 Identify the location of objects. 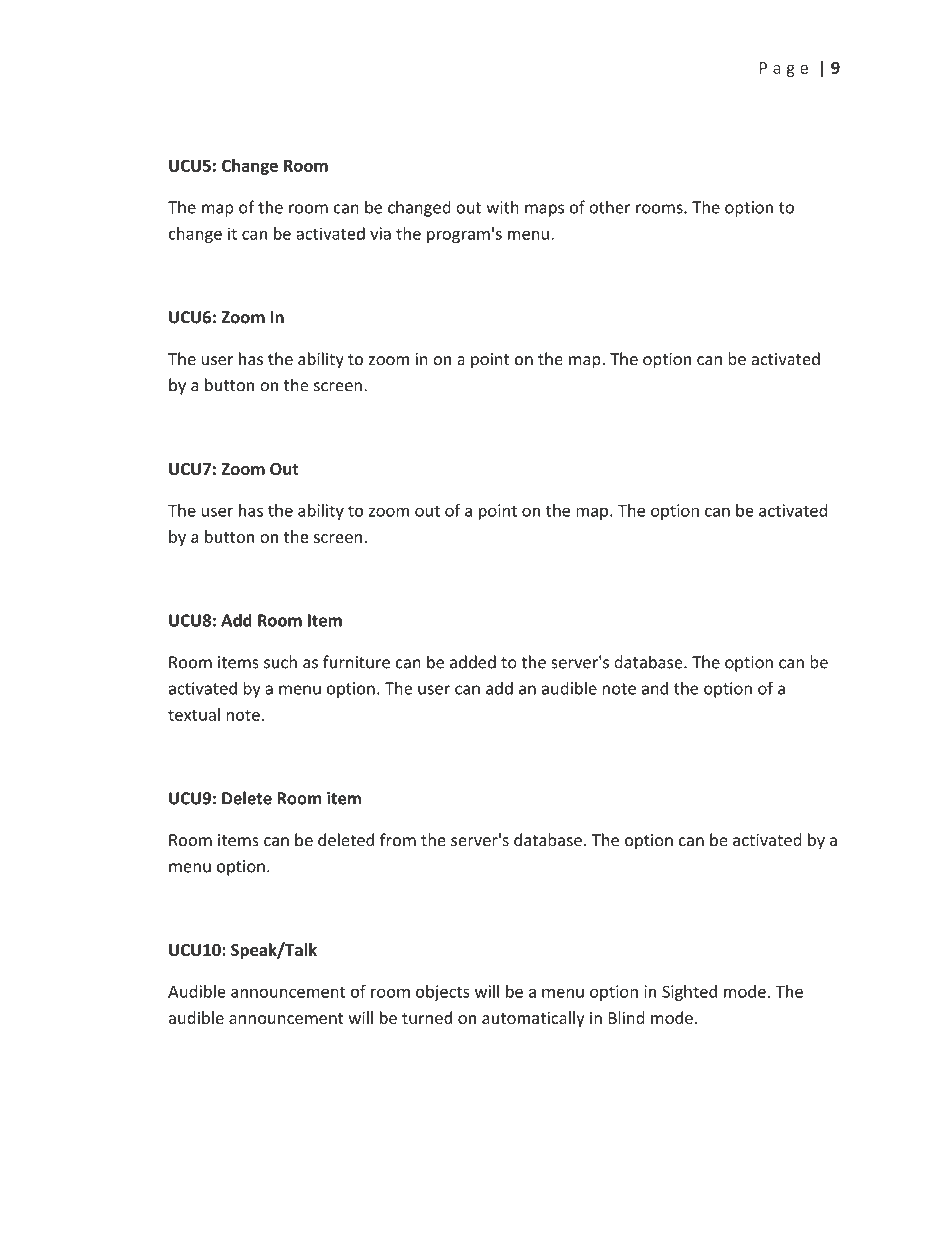
(443, 993).
